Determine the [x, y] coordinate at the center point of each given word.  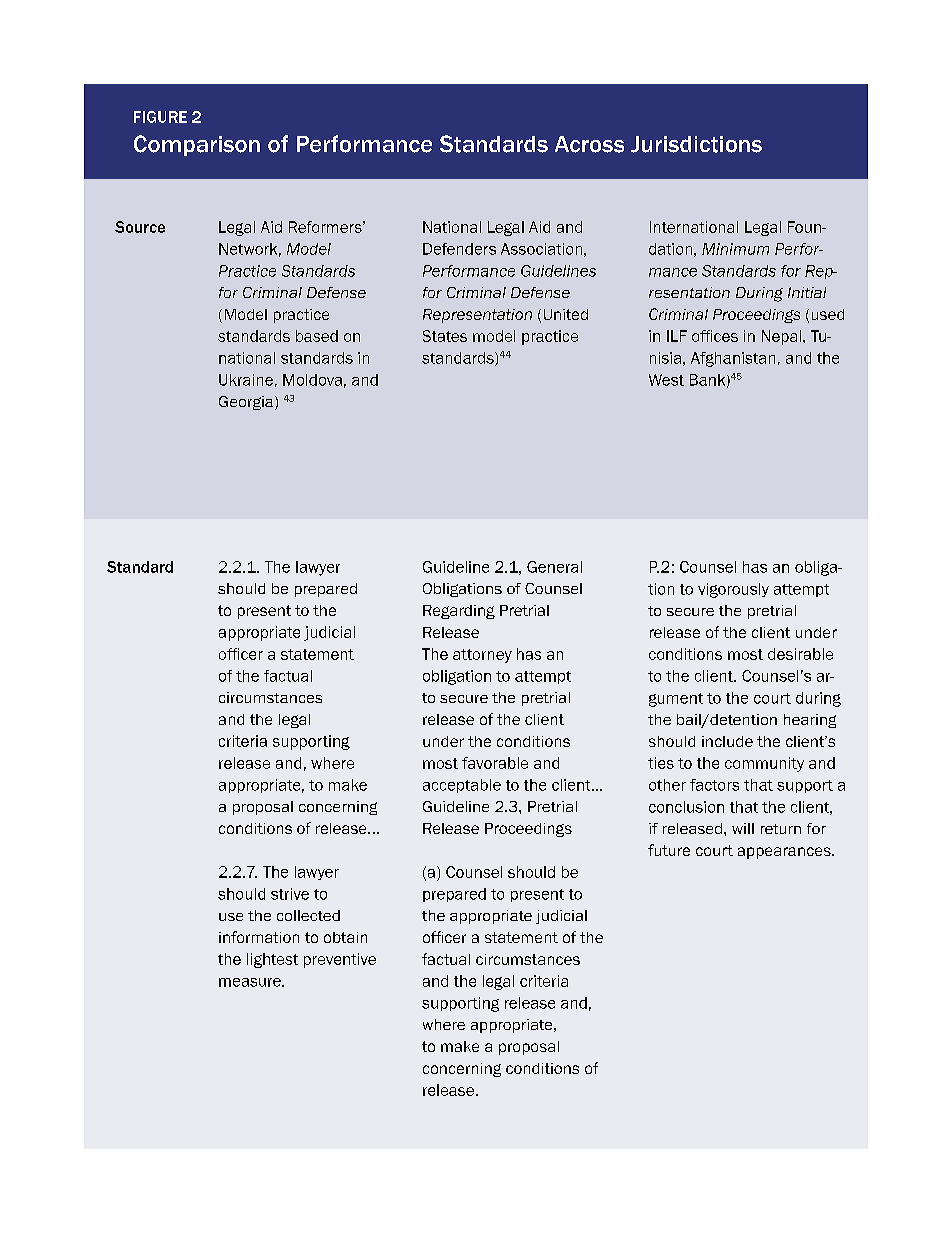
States [445, 336]
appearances [785, 853]
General [554, 567]
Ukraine [246, 380]
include [727, 741]
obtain [345, 937]
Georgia [246, 403]
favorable [495, 763]
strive [290, 894]
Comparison [197, 145]
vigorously [733, 590]
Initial [807, 292]
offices [715, 336]
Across [589, 144]
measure [251, 982]
